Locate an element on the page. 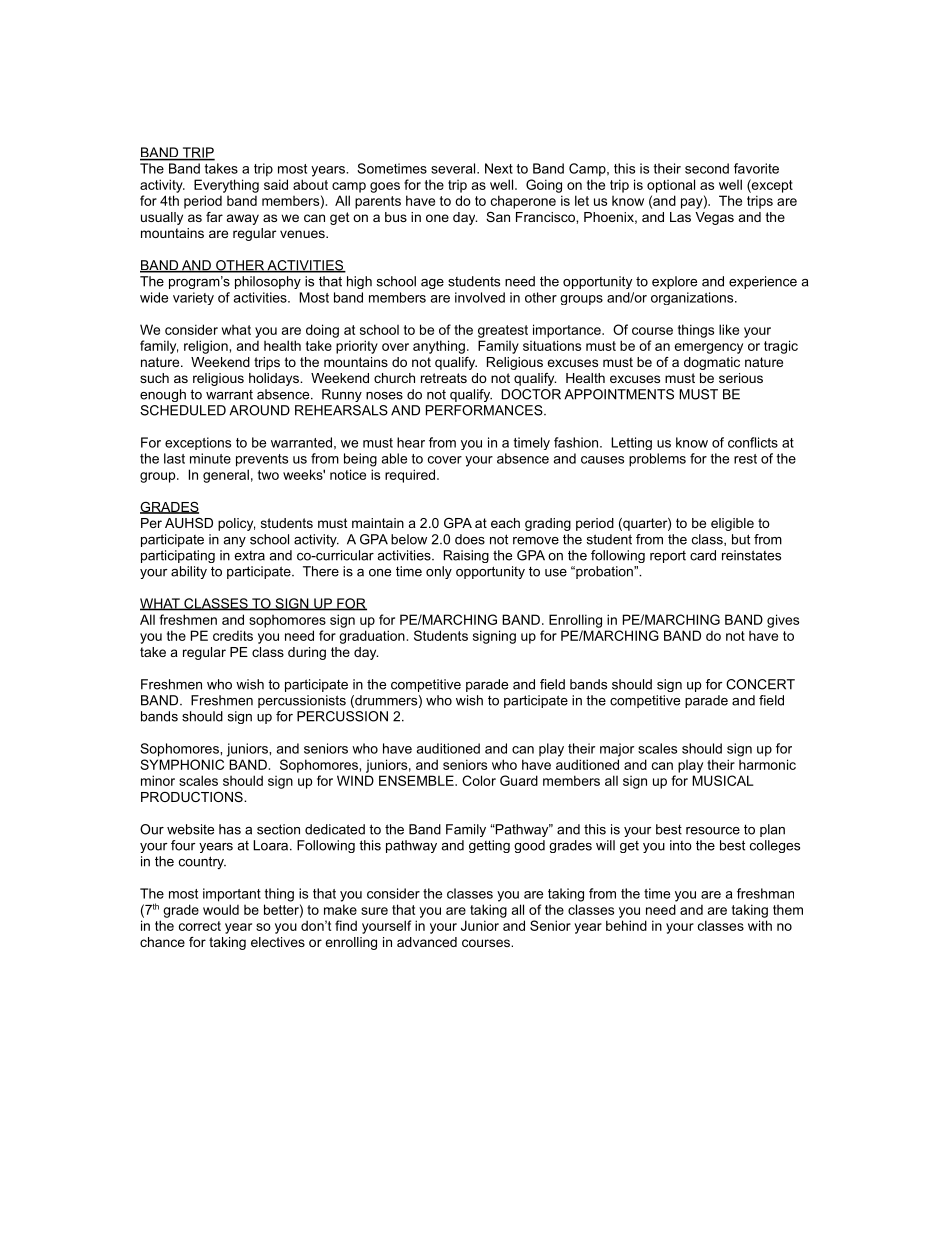 The height and width of the page is (1233, 952). far is located at coordinates (214, 217).
